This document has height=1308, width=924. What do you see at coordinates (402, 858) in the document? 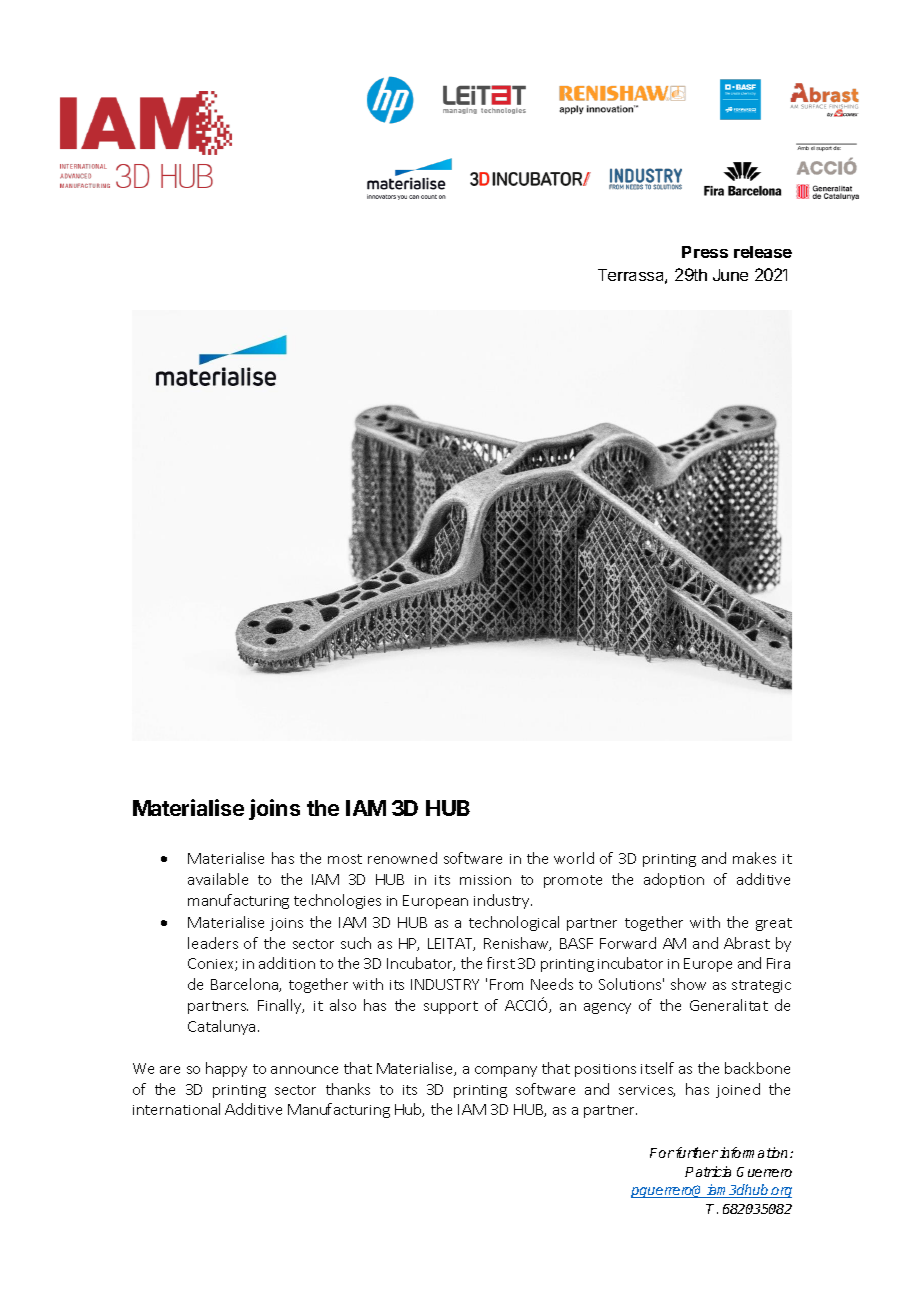
I see `renowned` at bounding box center [402, 858].
